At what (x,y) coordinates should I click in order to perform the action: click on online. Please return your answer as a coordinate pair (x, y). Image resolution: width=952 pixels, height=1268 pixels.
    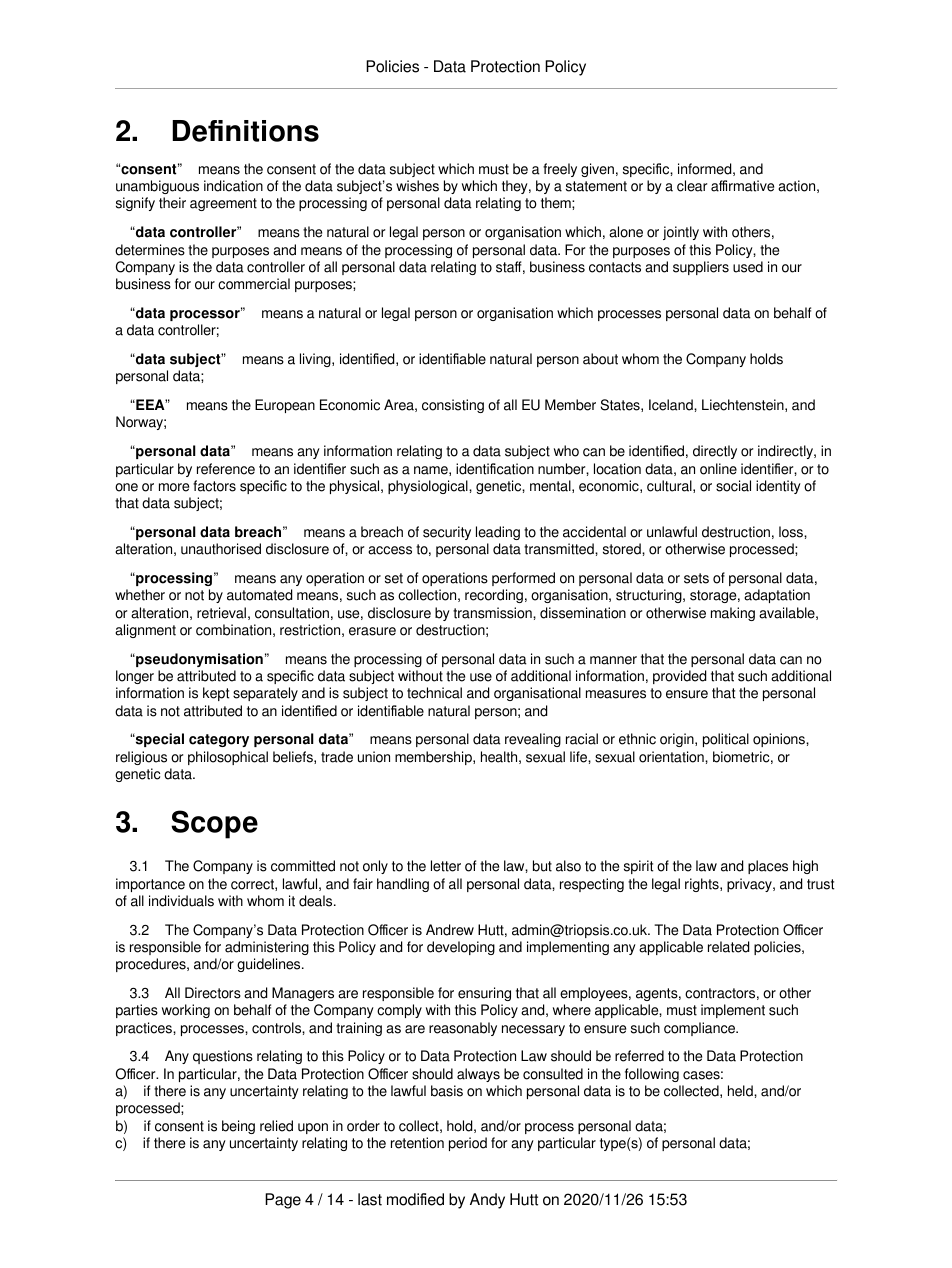
    Looking at the image, I should click on (718, 469).
